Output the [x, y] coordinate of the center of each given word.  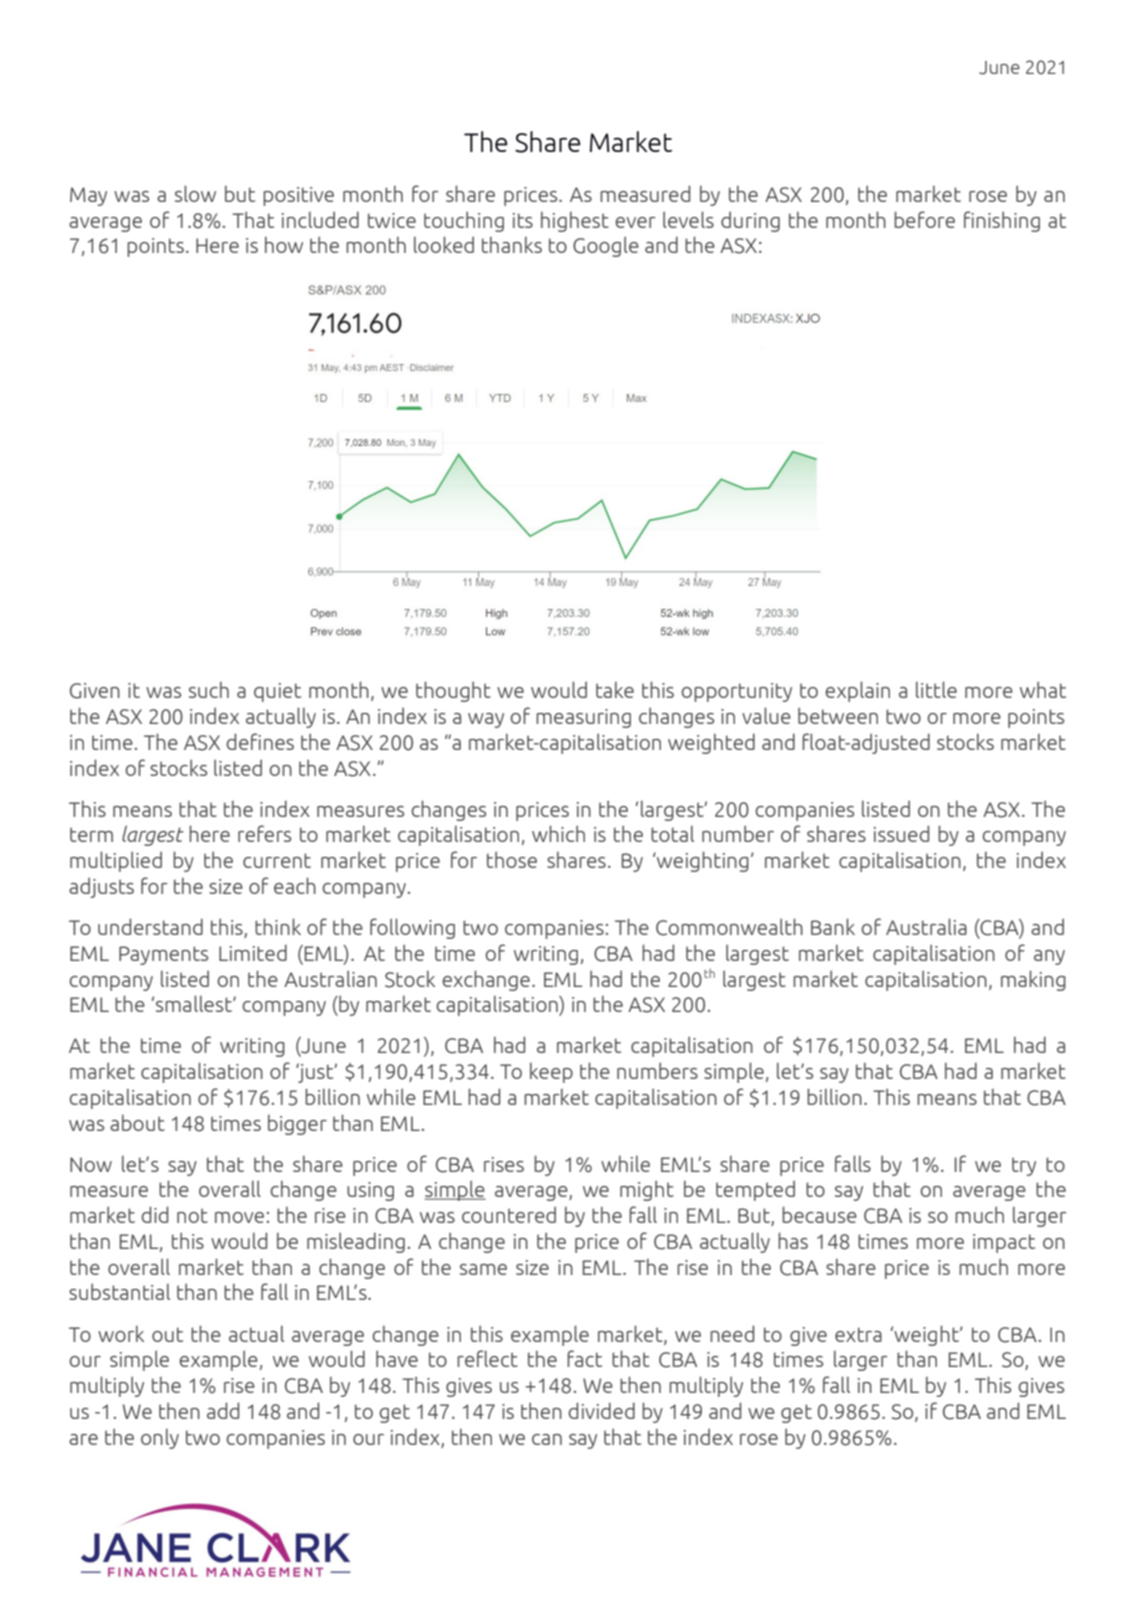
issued [901, 833]
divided [601, 1410]
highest [575, 222]
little [936, 689]
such [209, 690]
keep [551, 1073]
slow [195, 193]
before [924, 219]
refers [264, 833]
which [558, 833]
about [137, 1123]
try [1024, 1166]
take [615, 690]
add [223, 1410]
